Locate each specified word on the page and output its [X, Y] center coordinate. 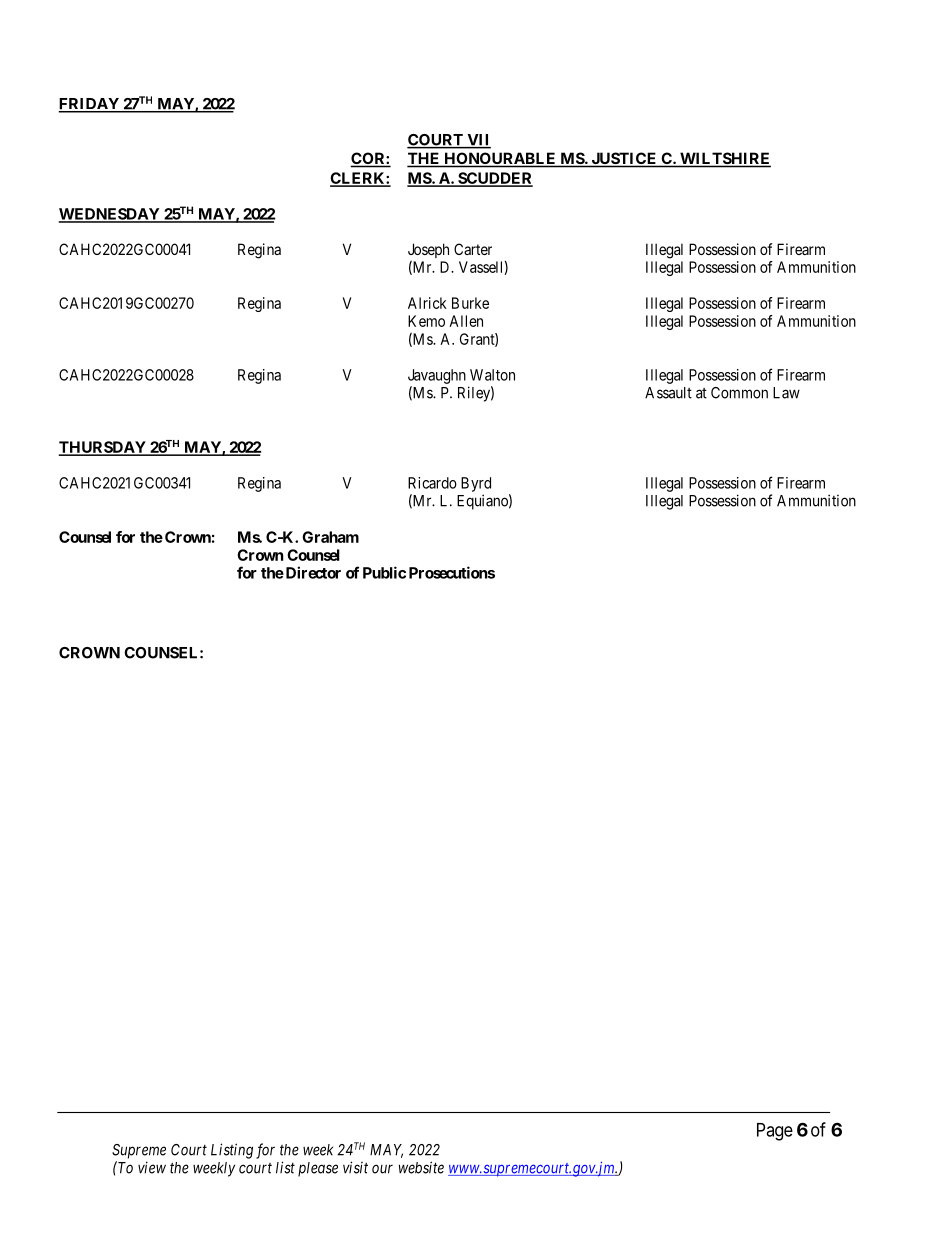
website [421, 1167]
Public [384, 572]
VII [478, 141]
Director [312, 572]
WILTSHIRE [724, 159]
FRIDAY [89, 105]
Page [775, 1132]
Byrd [476, 484]
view [152, 1167]
